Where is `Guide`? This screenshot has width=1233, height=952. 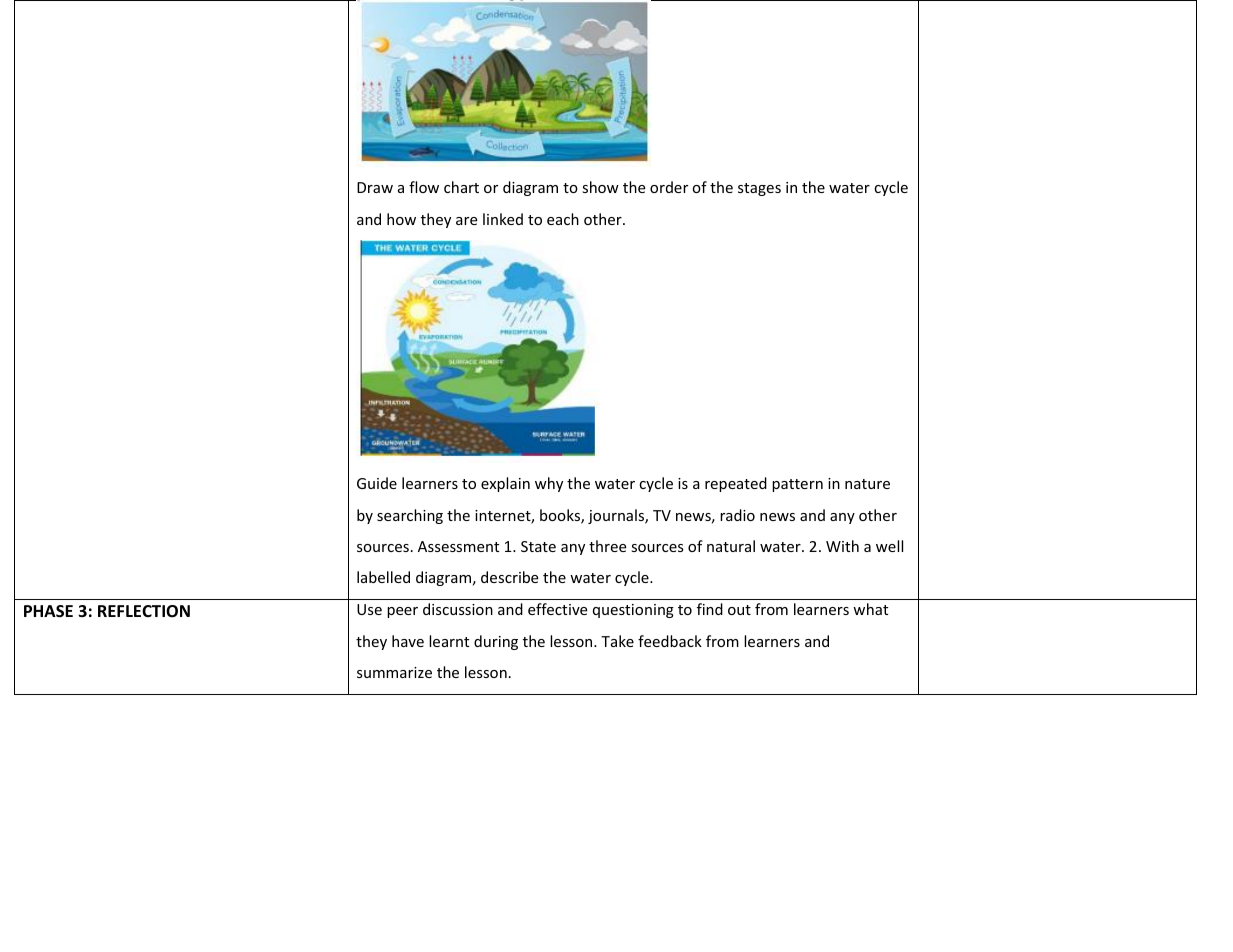 Guide is located at coordinates (377, 483).
